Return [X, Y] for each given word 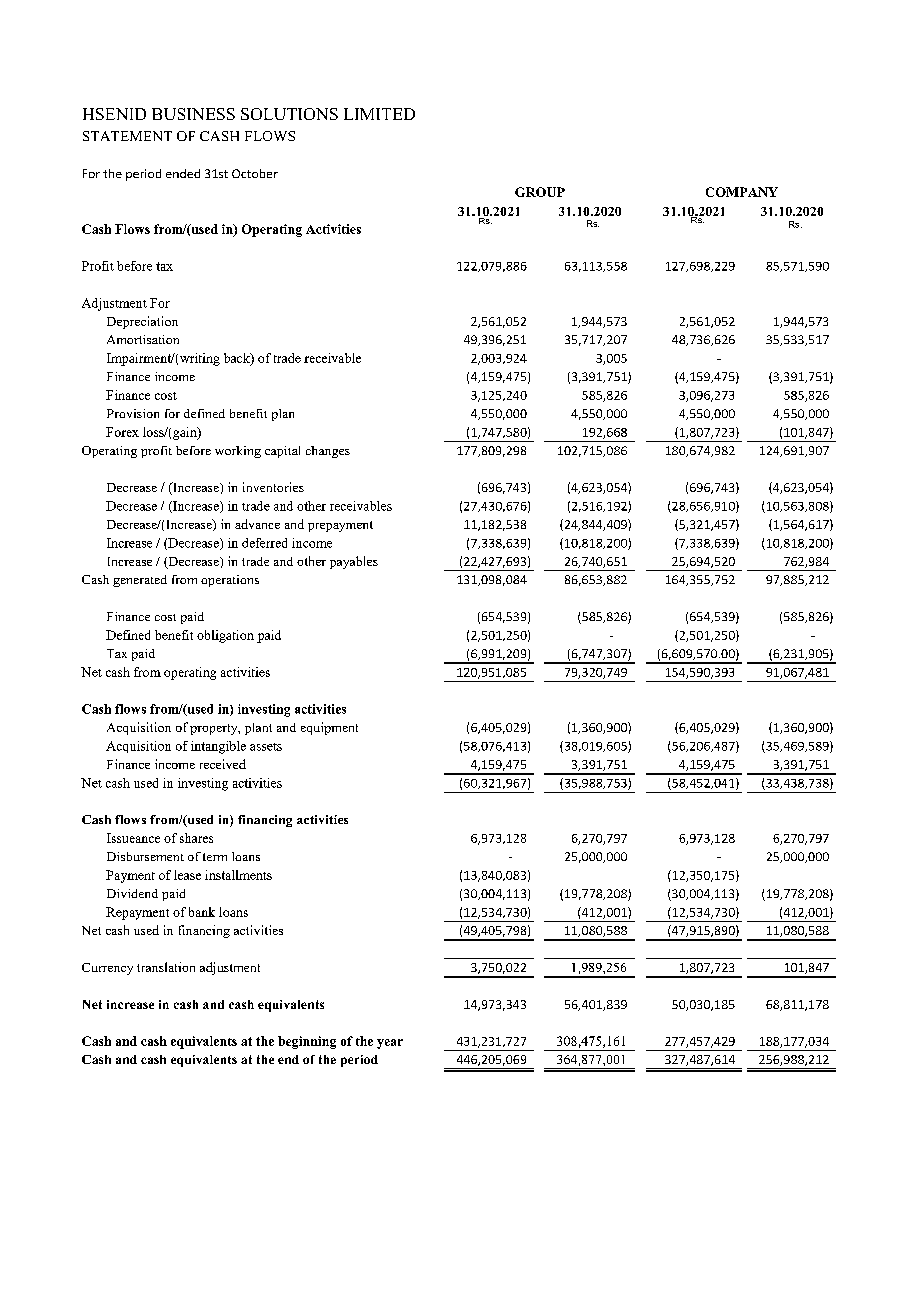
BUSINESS [193, 114]
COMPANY [742, 192]
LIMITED [379, 114]
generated [140, 581]
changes [328, 452]
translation [166, 967]
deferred [264, 543]
